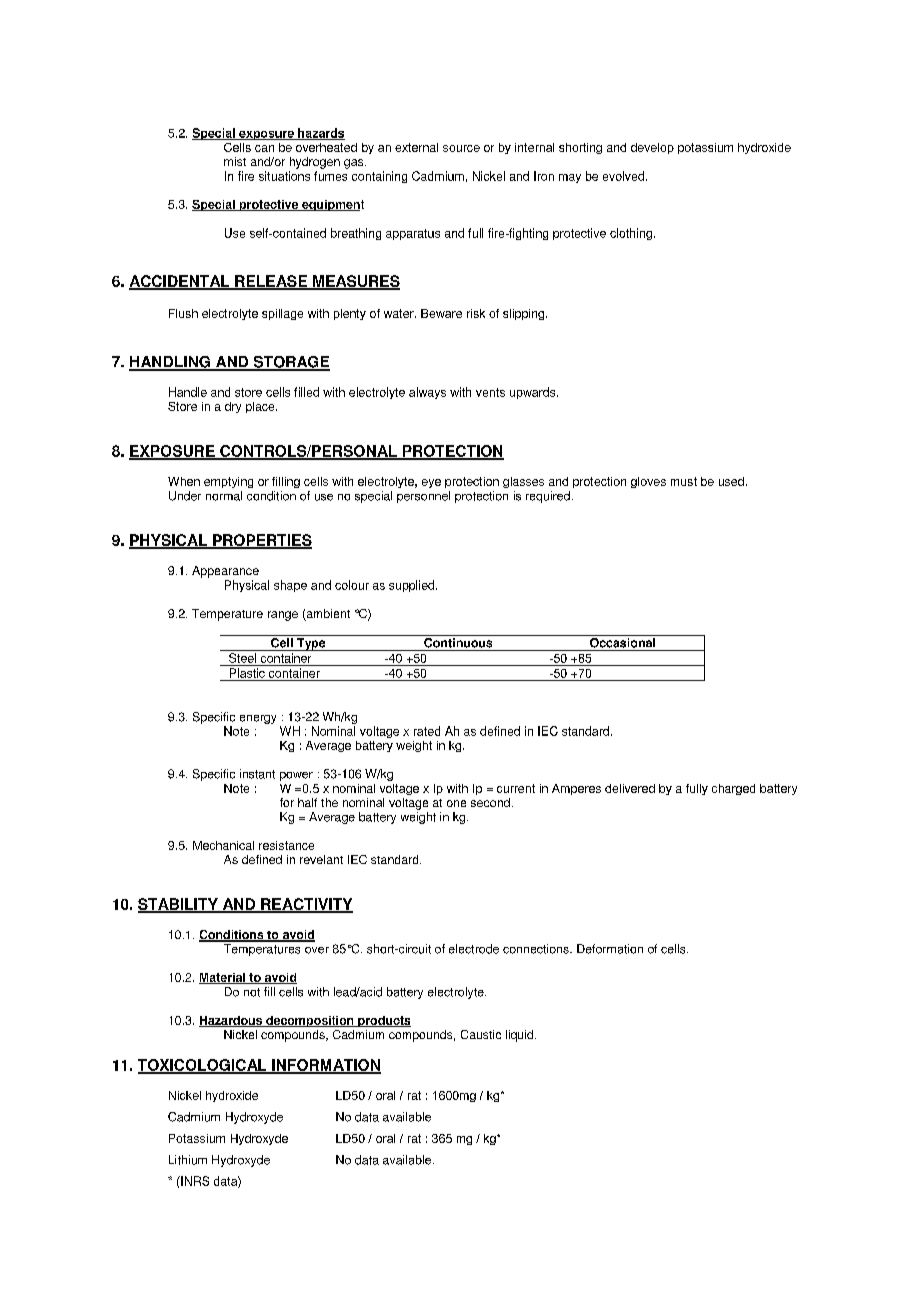  I want to click on supplied, so click(413, 586).
